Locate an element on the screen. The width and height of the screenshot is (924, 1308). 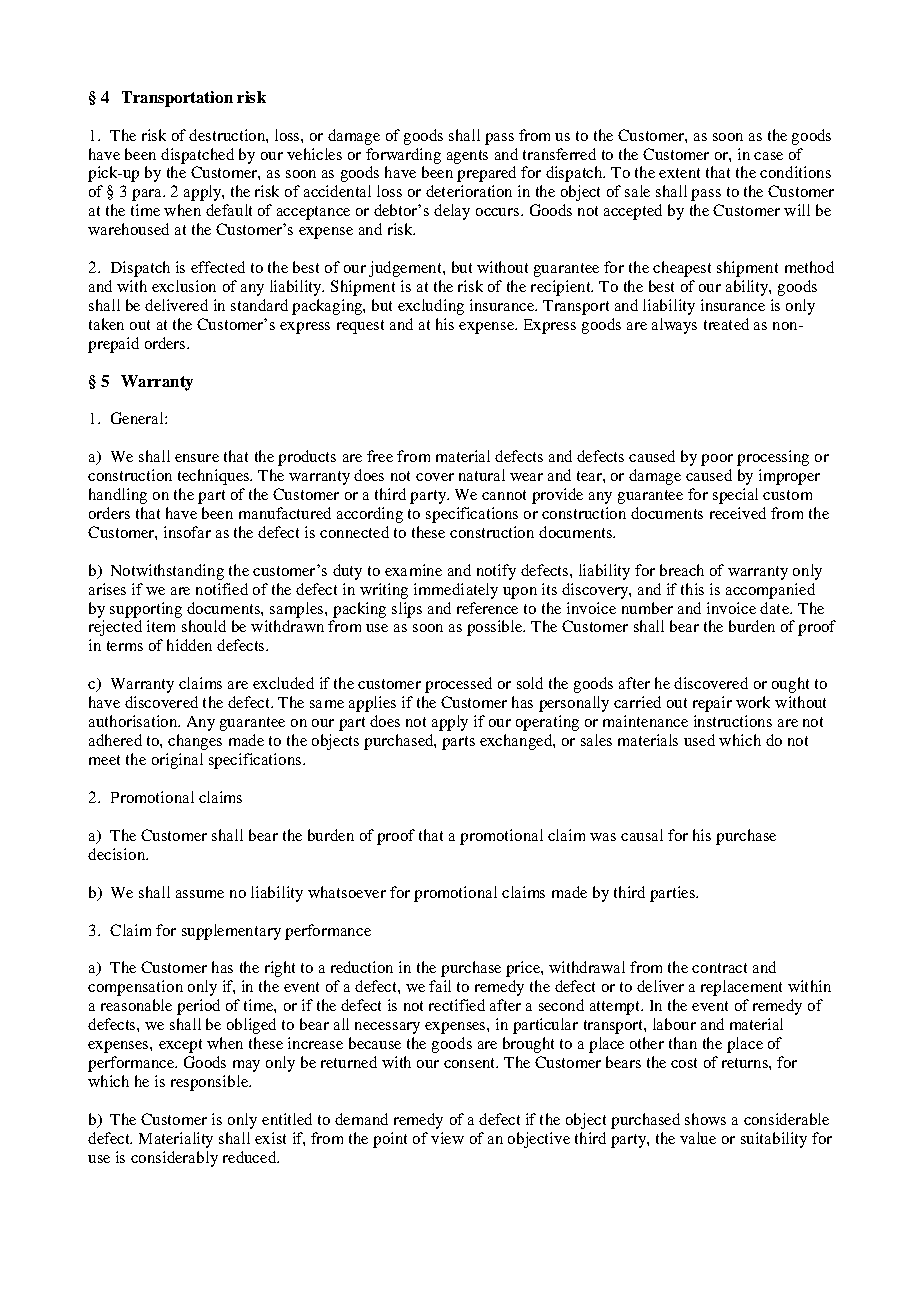
special is located at coordinates (735, 496).
